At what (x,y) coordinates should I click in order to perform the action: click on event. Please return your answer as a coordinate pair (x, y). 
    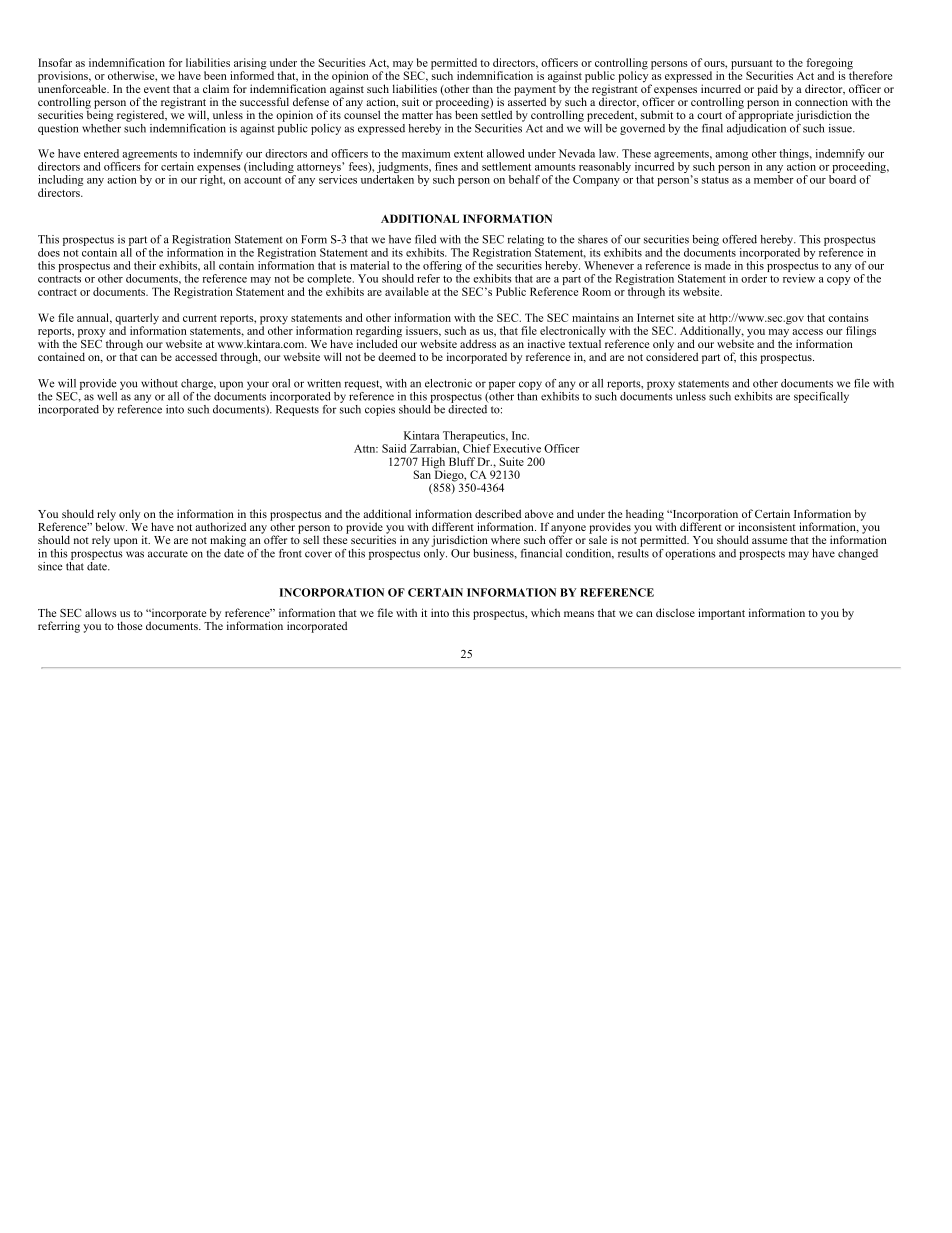
    Looking at the image, I should click on (157, 89).
